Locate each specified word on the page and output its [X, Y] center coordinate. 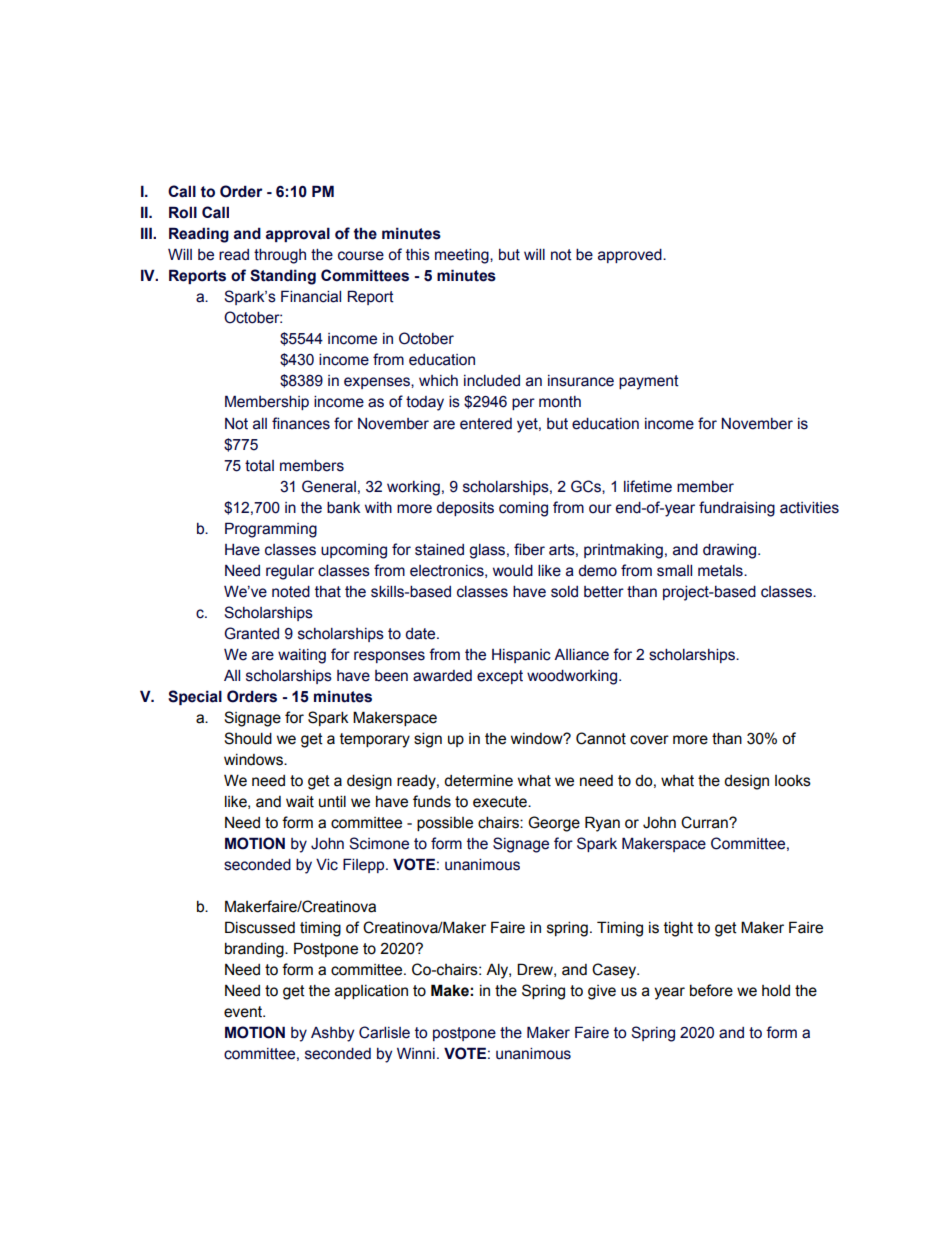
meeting [463, 256]
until [332, 801]
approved [631, 256]
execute [501, 802]
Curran [705, 822]
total [259, 466]
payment [649, 382]
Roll [183, 212]
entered [486, 424]
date [422, 634]
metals [721, 571]
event [244, 1012]
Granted [251, 633]
